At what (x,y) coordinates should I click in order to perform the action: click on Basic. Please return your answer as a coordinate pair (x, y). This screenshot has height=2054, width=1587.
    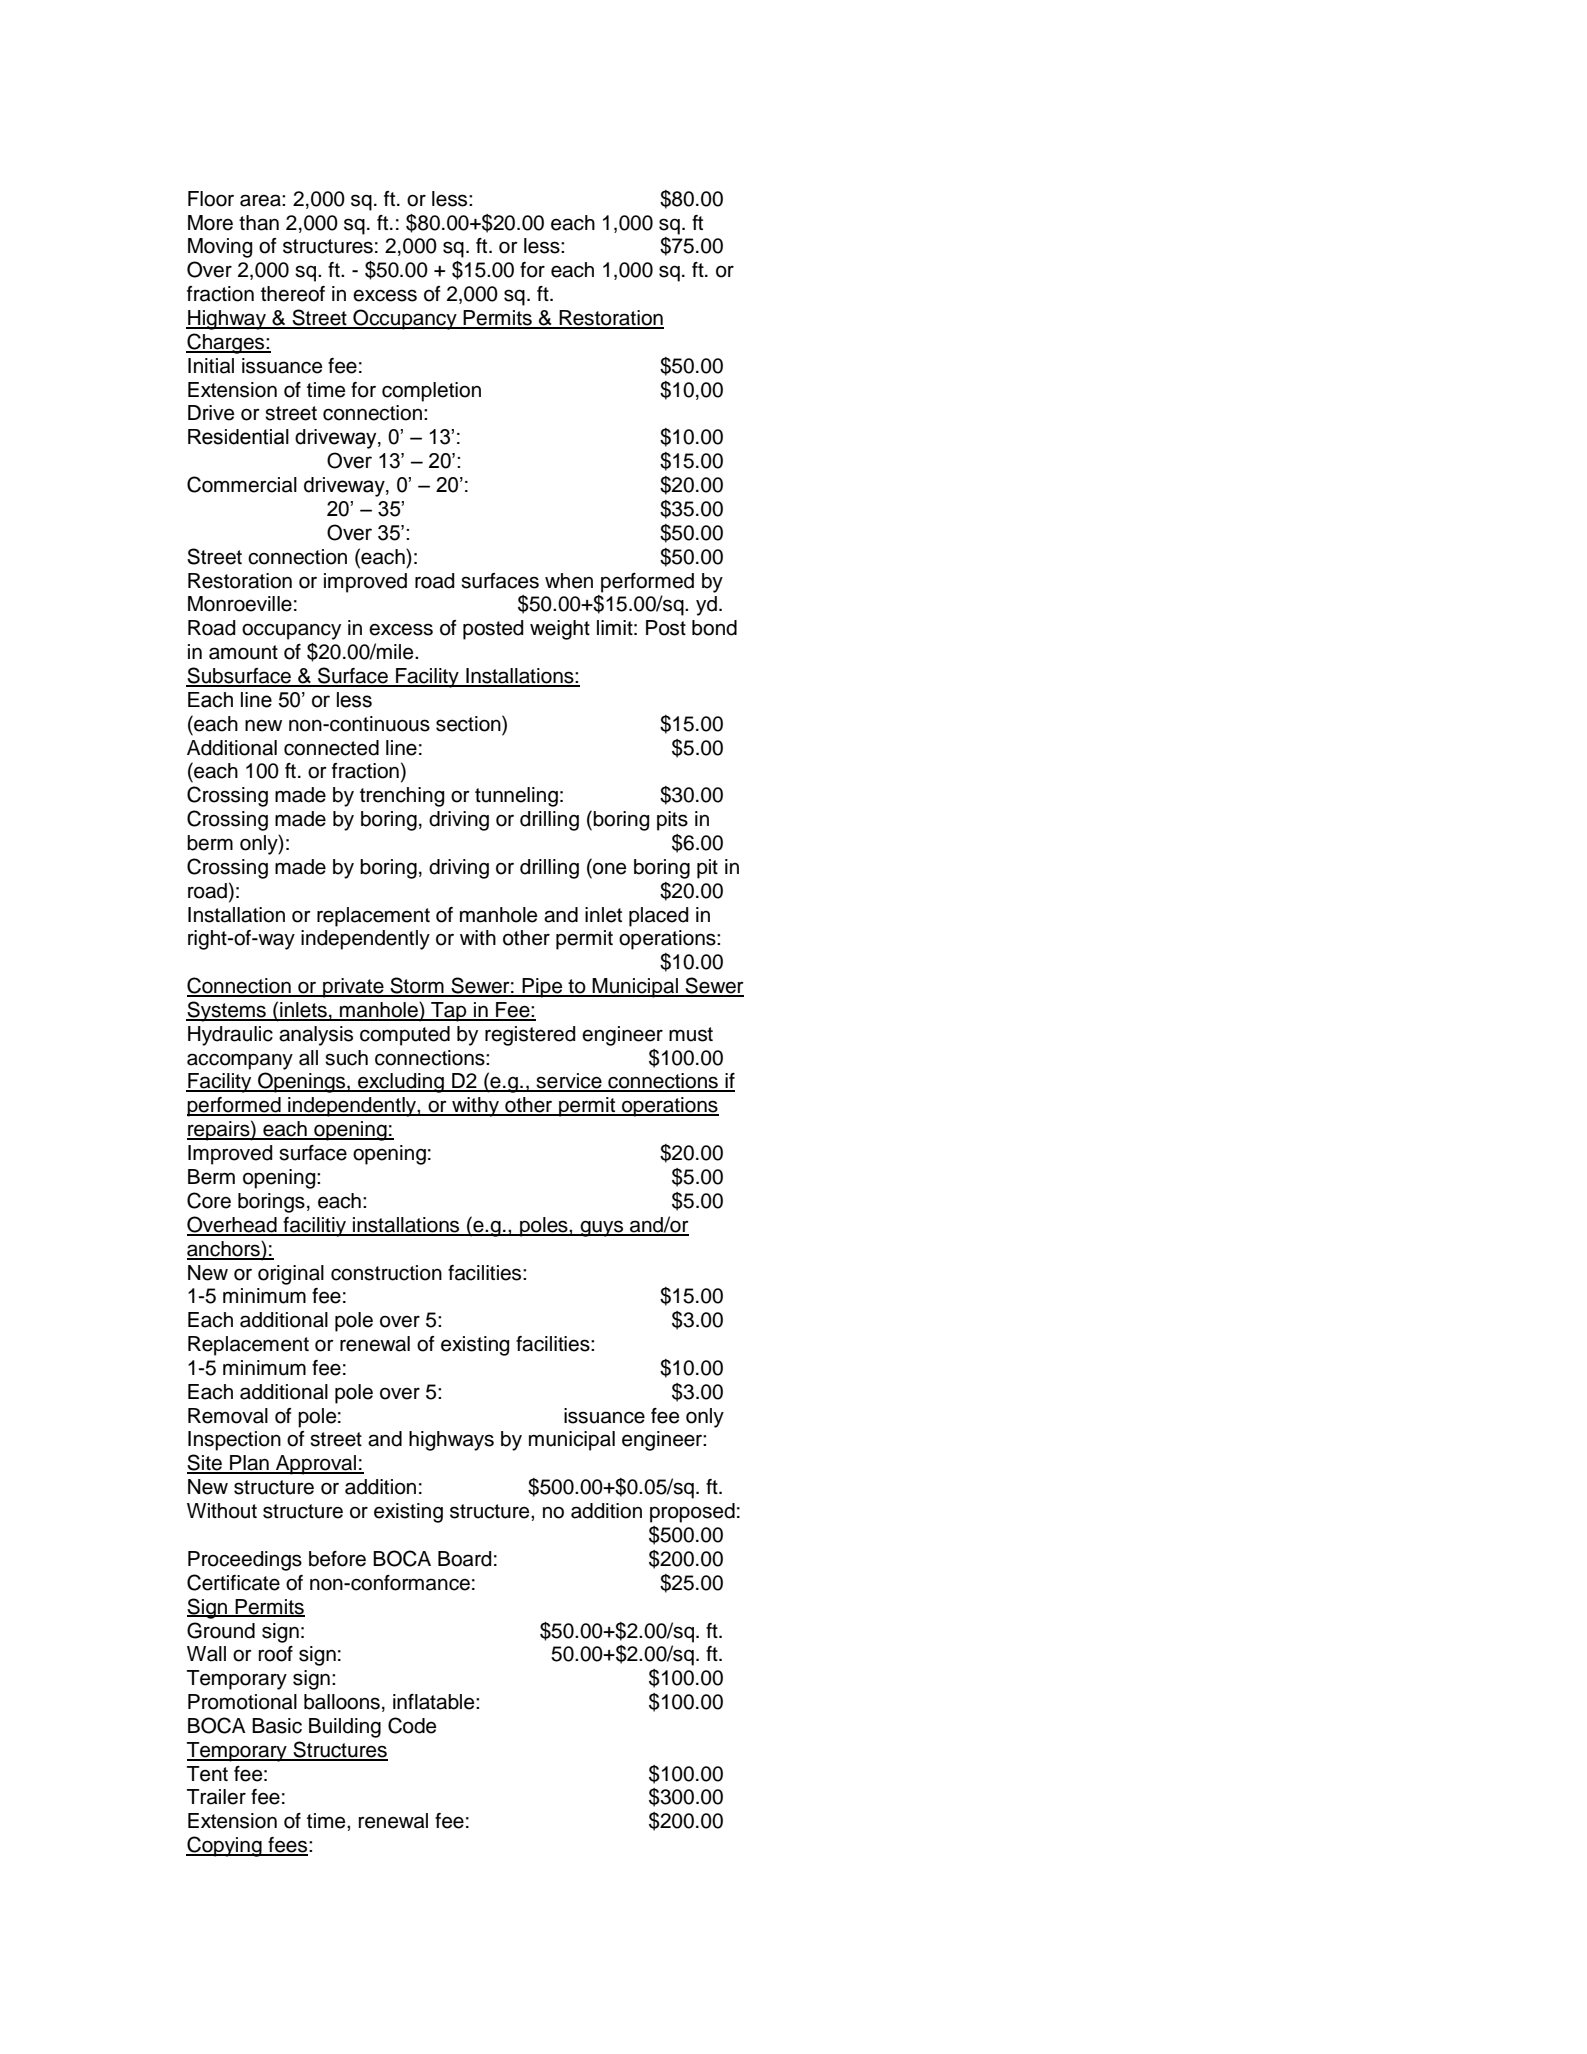
    Looking at the image, I should click on (277, 1726).
